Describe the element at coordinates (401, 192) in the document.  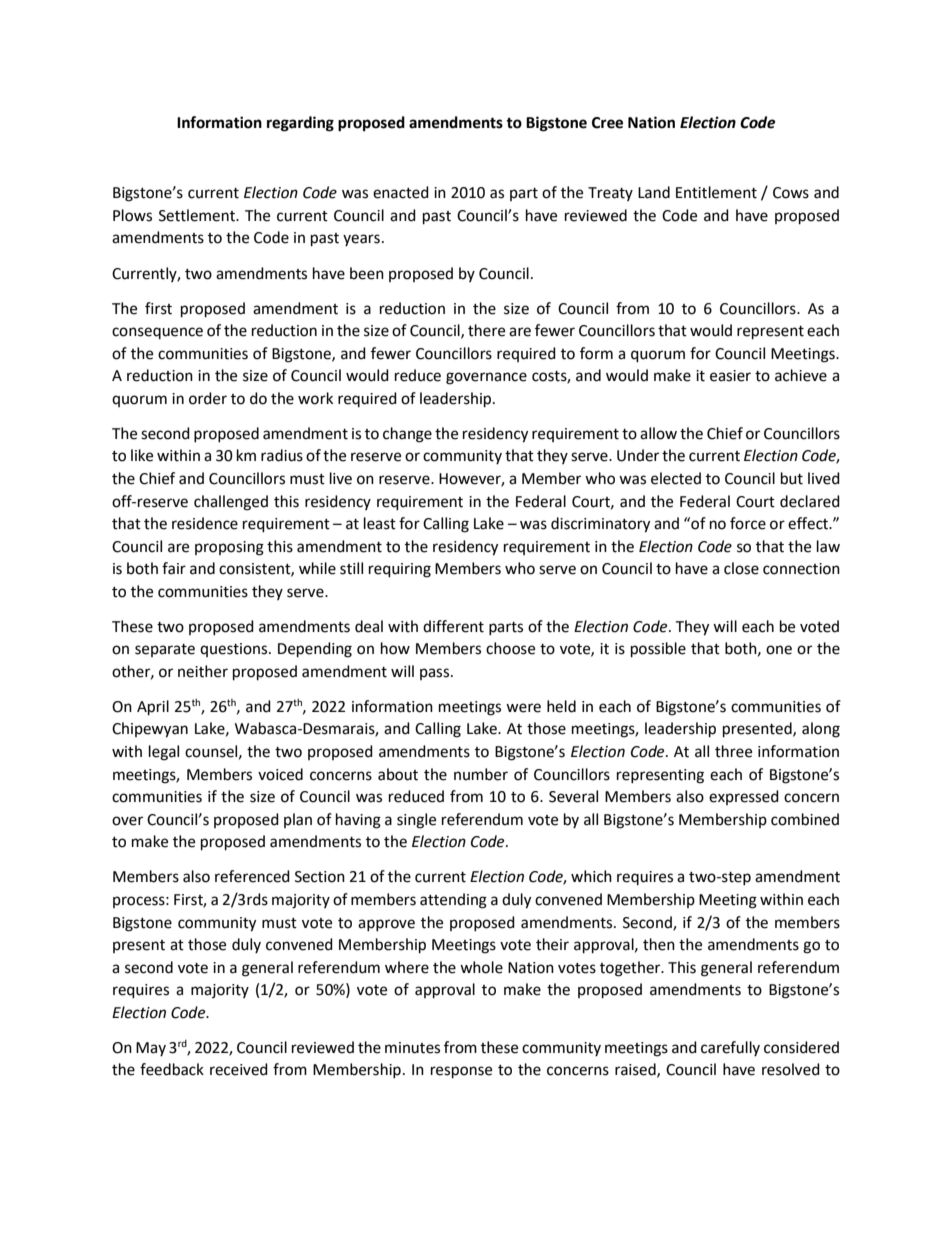
I see `enacted` at that location.
